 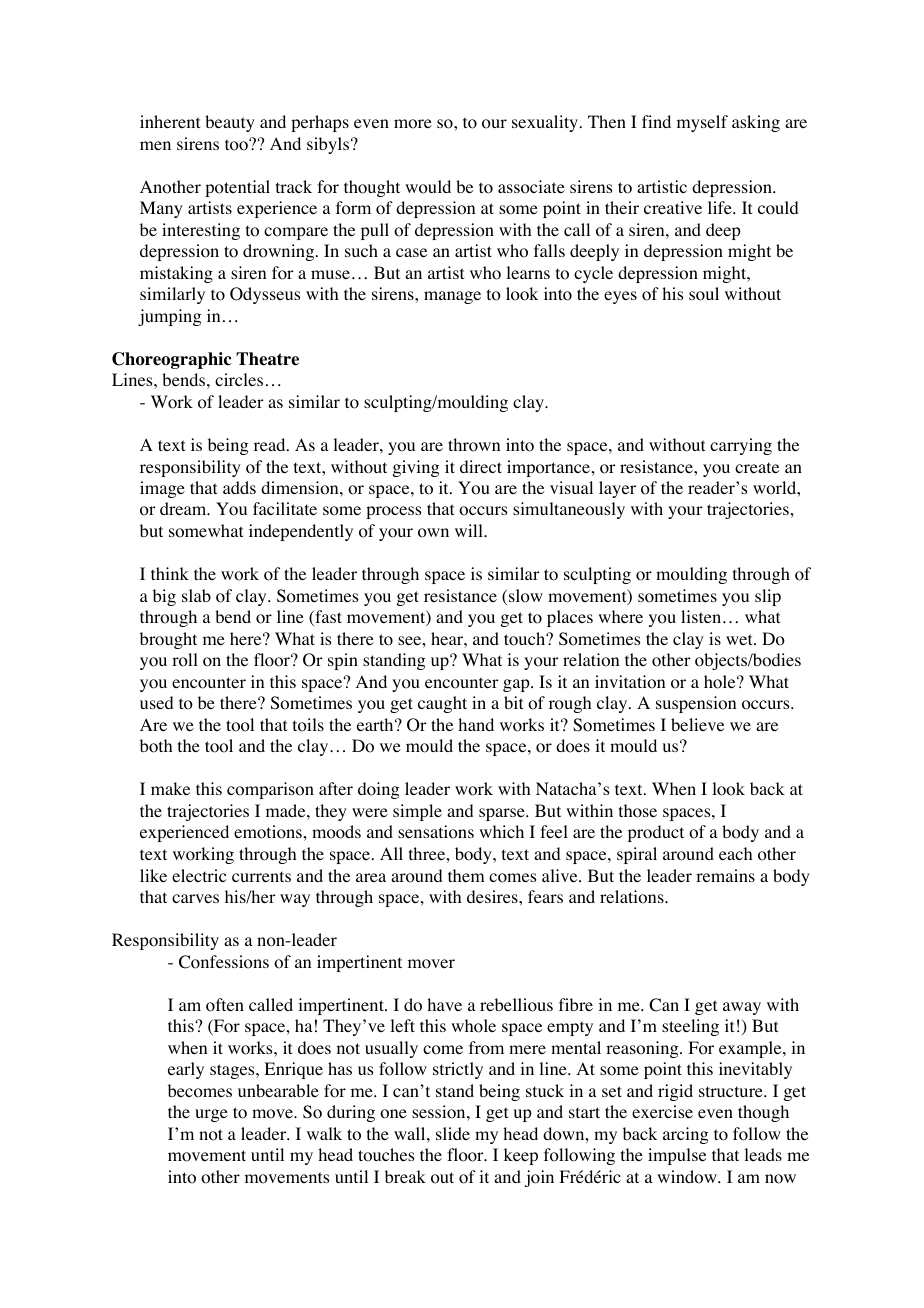 I want to click on slide, so click(x=453, y=1133).
